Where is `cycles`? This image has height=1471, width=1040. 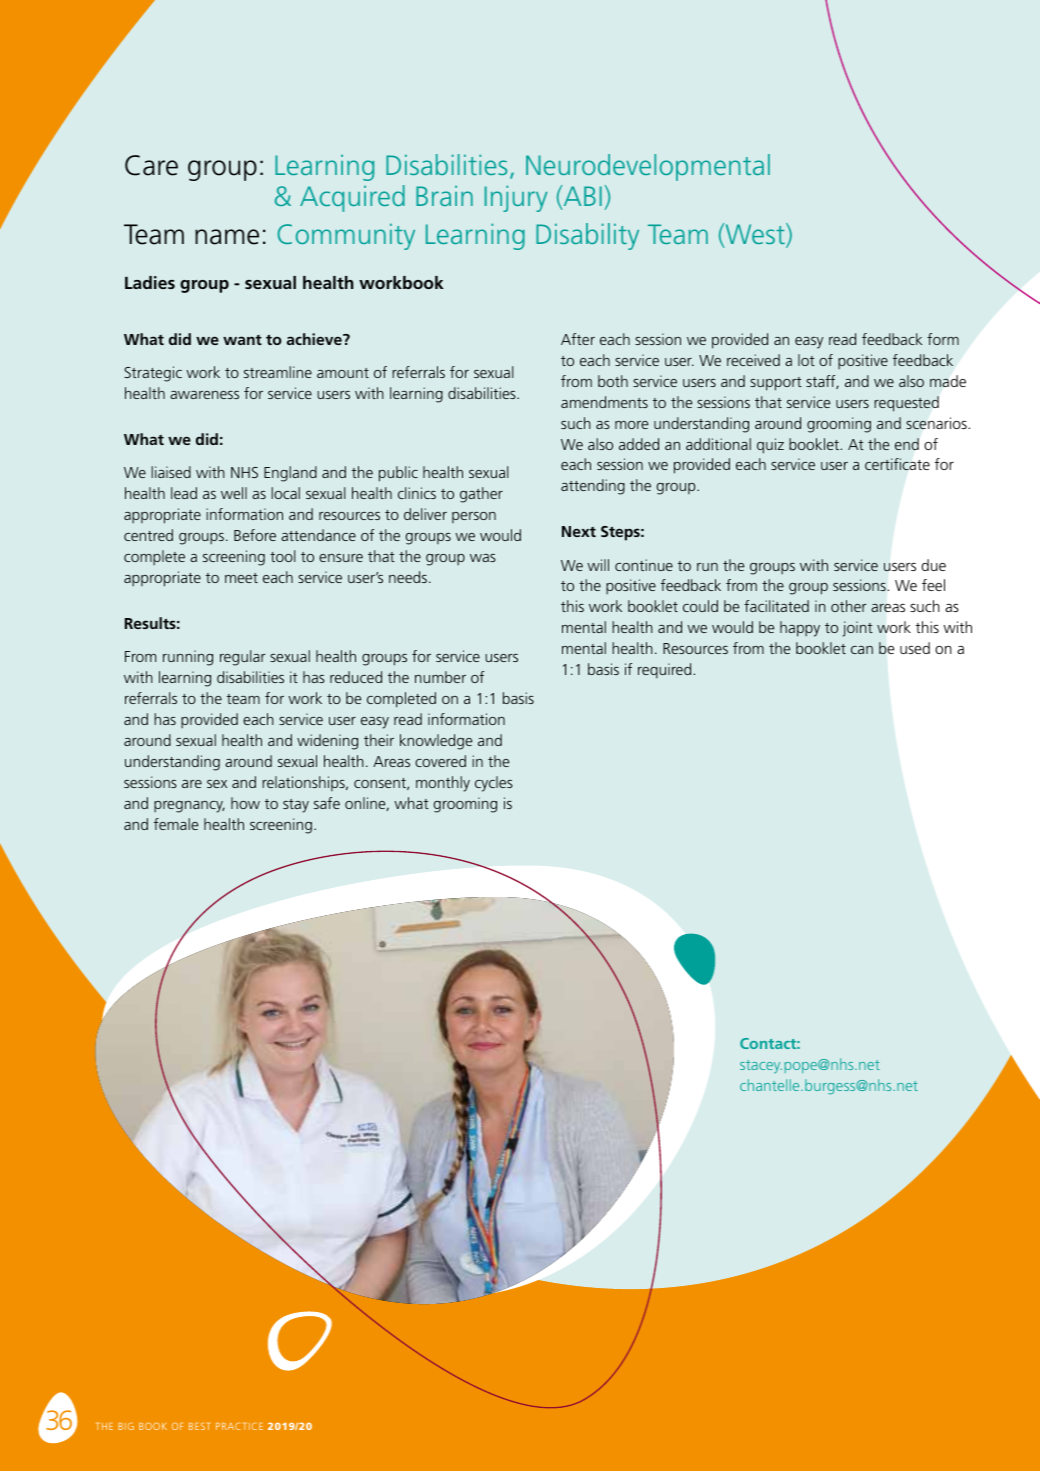
cycles is located at coordinates (494, 784).
